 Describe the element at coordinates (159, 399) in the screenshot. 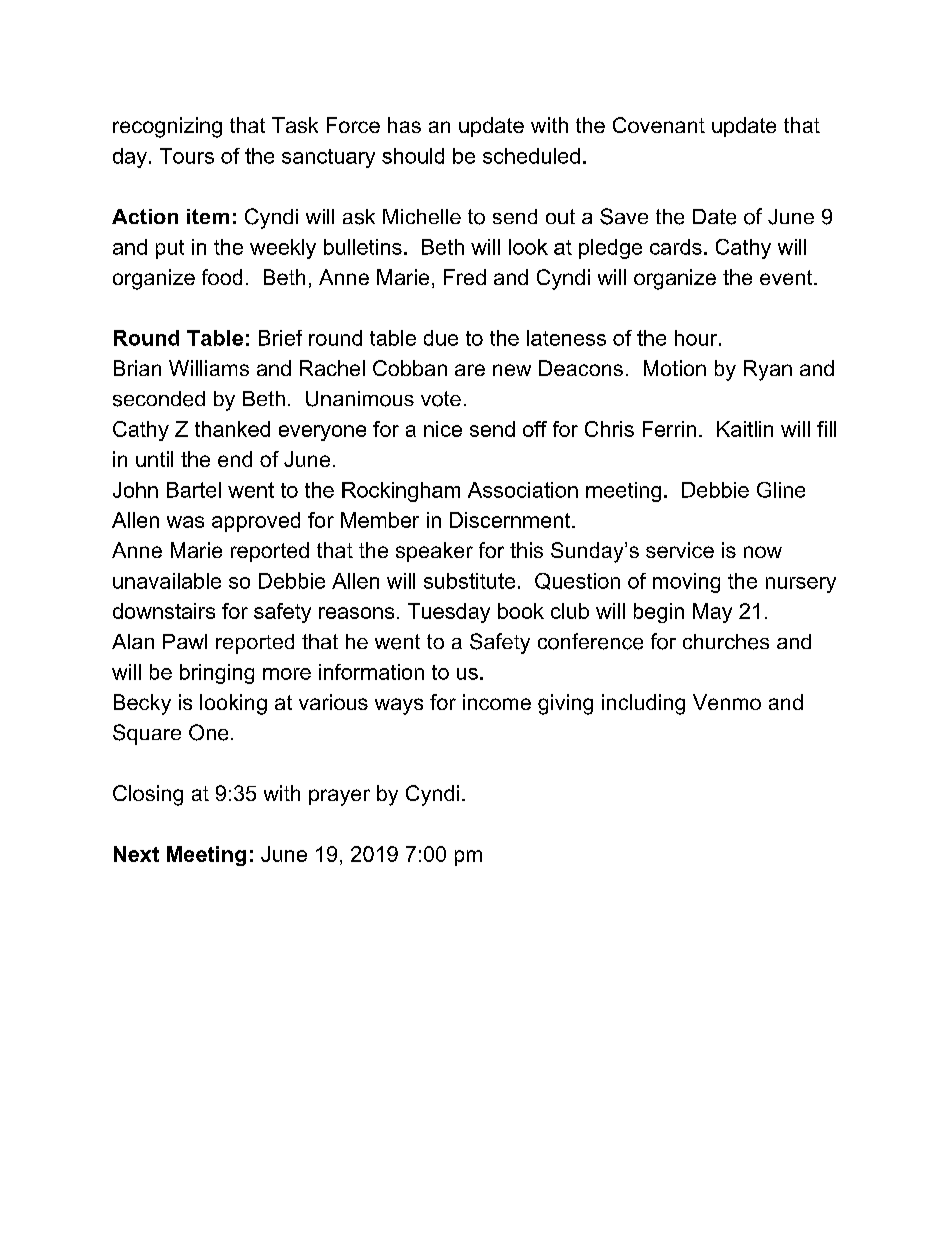

I see `seconded` at that location.
